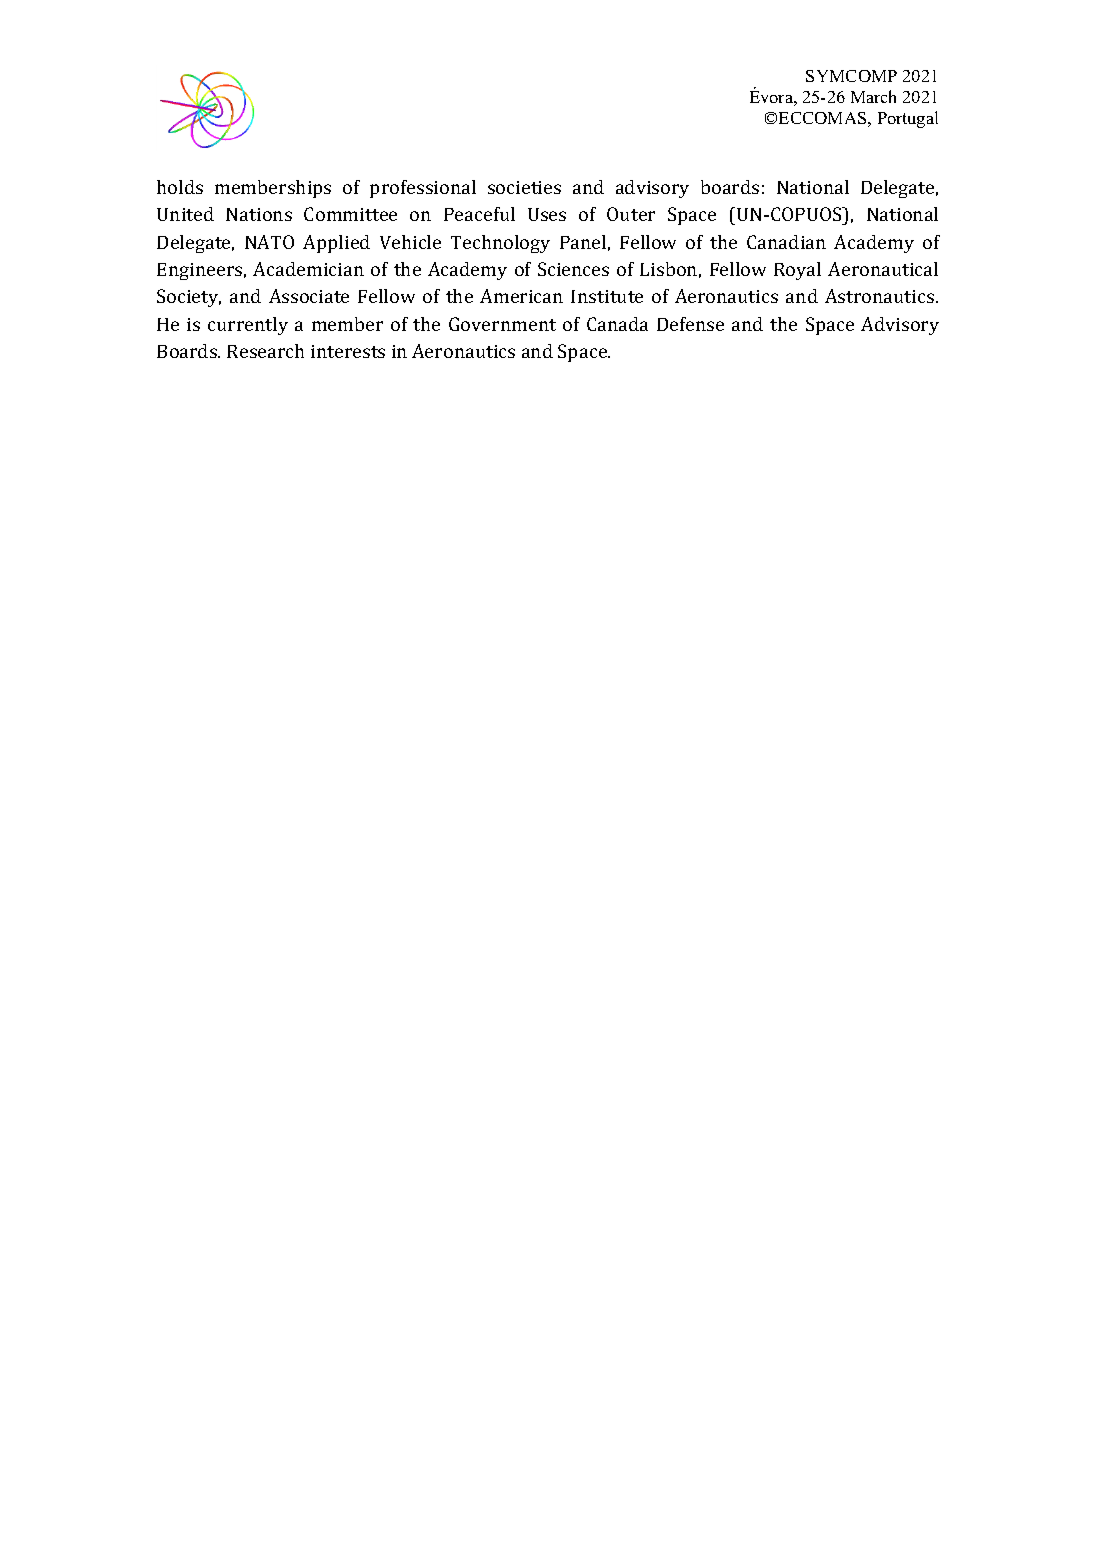 The image size is (1096, 1550). Describe the element at coordinates (180, 187) in the screenshot. I see `holds` at that location.
